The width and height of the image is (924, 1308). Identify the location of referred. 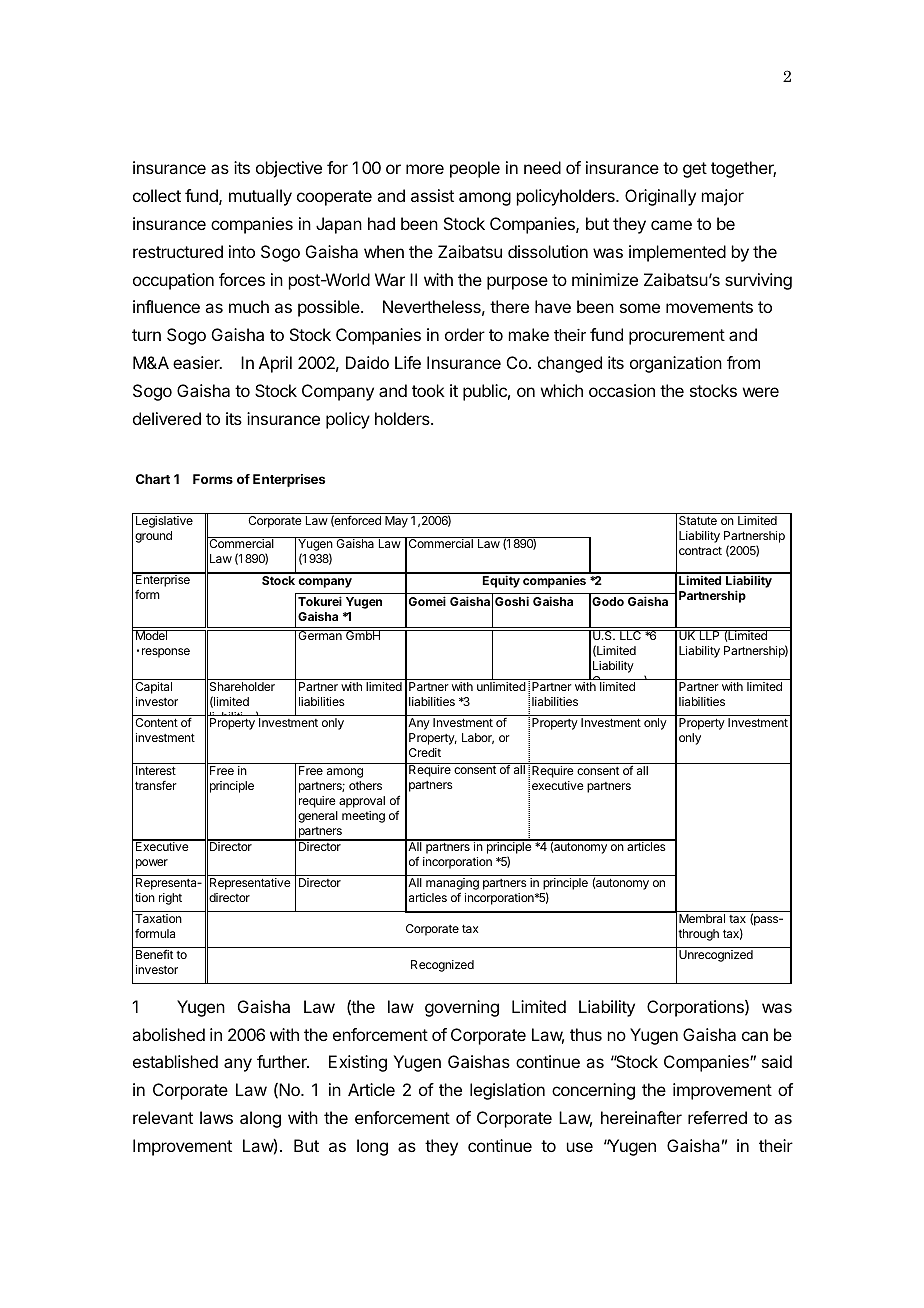
(717, 1117).
